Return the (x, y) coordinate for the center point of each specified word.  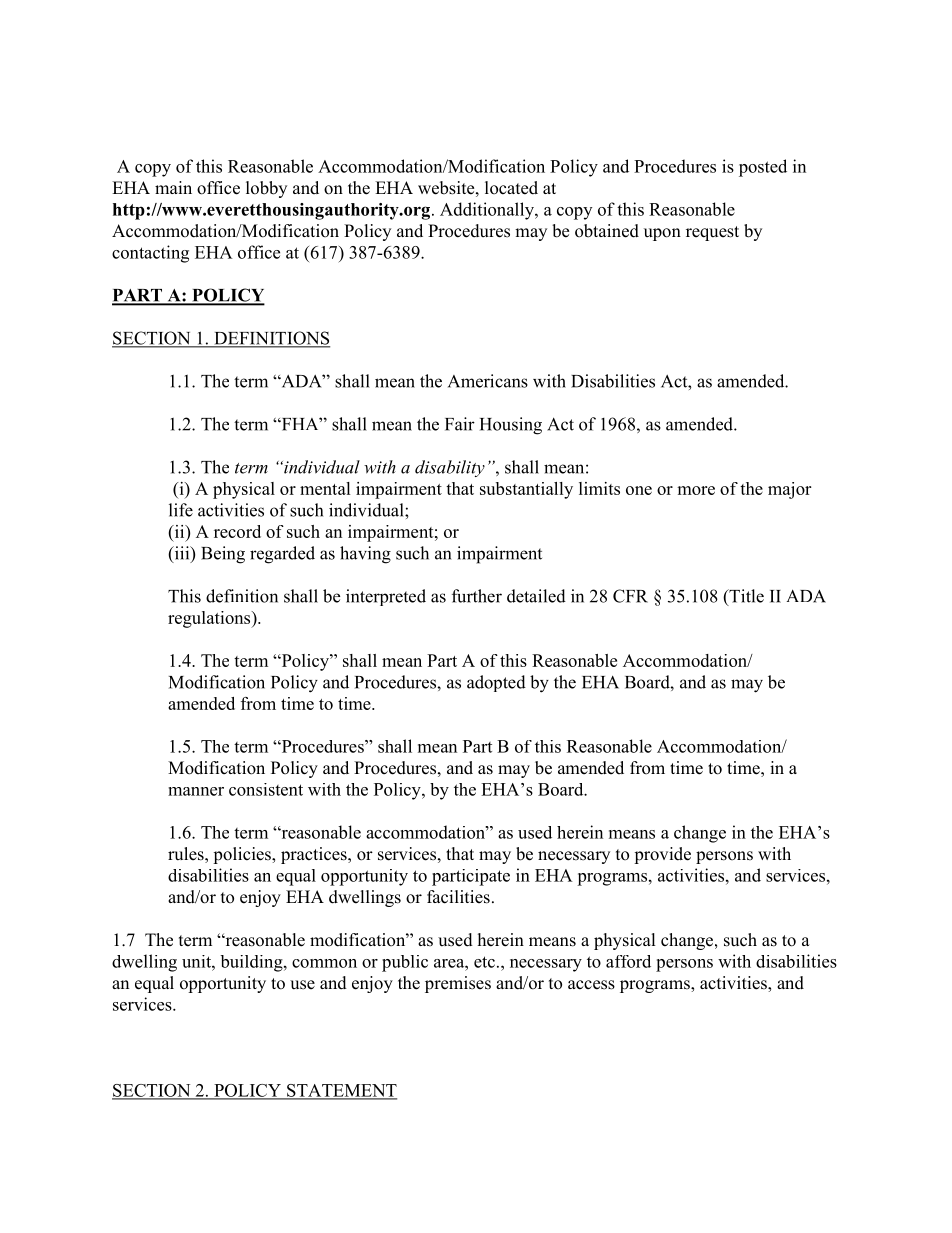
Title (745, 597)
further (477, 596)
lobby (266, 189)
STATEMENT (341, 1091)
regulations (210, 619)
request (712, 233)
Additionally (488, 211)
